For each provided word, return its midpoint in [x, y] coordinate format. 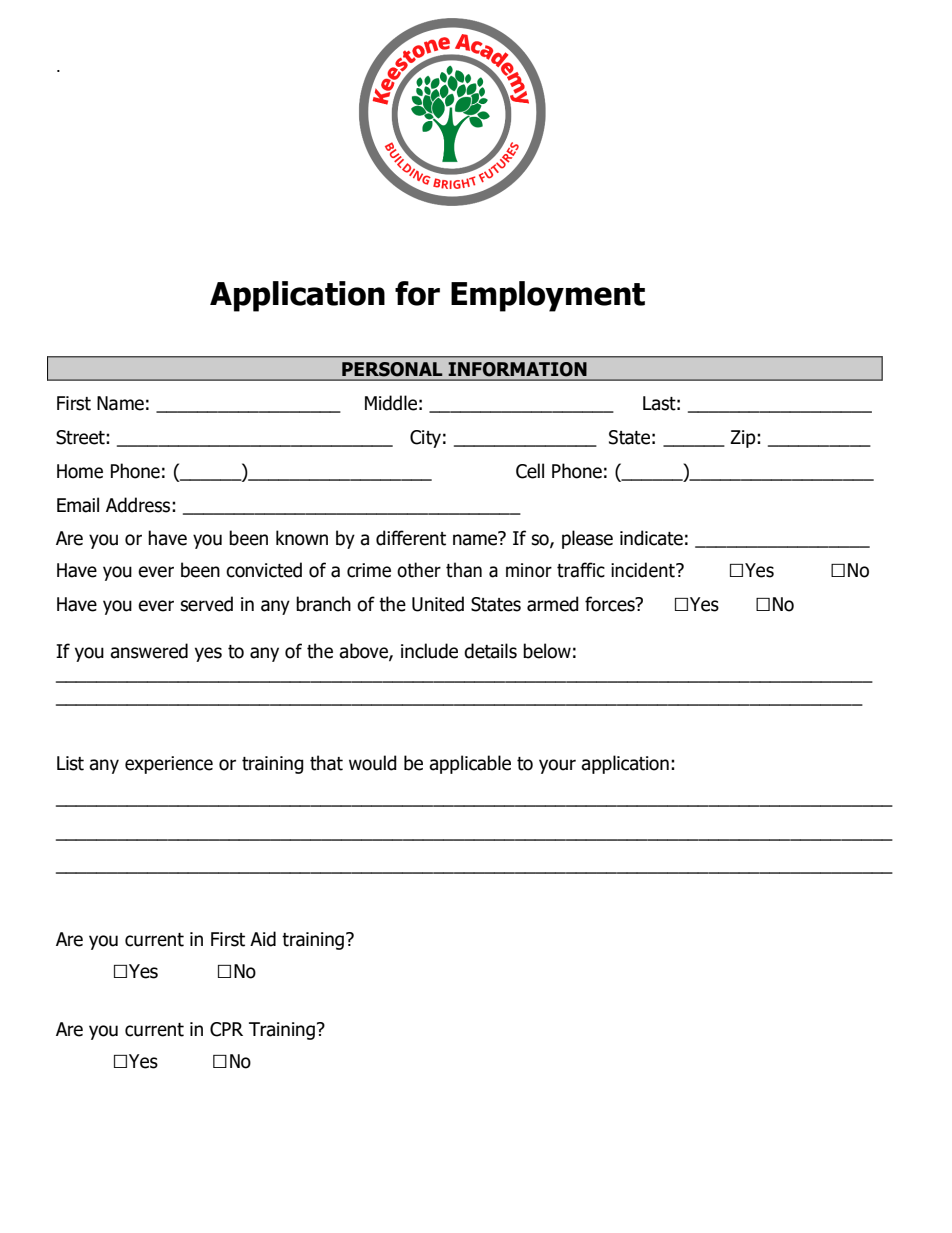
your [557, 766]
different [411, 538]
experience [169, 765]
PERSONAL [392, 369]
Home [80, 471]
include [429, 651]
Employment [548, 296]
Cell [530, 471]
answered [149, 651]
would [373, 763]
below [547, 651]
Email [78, 505]
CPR [226, 1029]
